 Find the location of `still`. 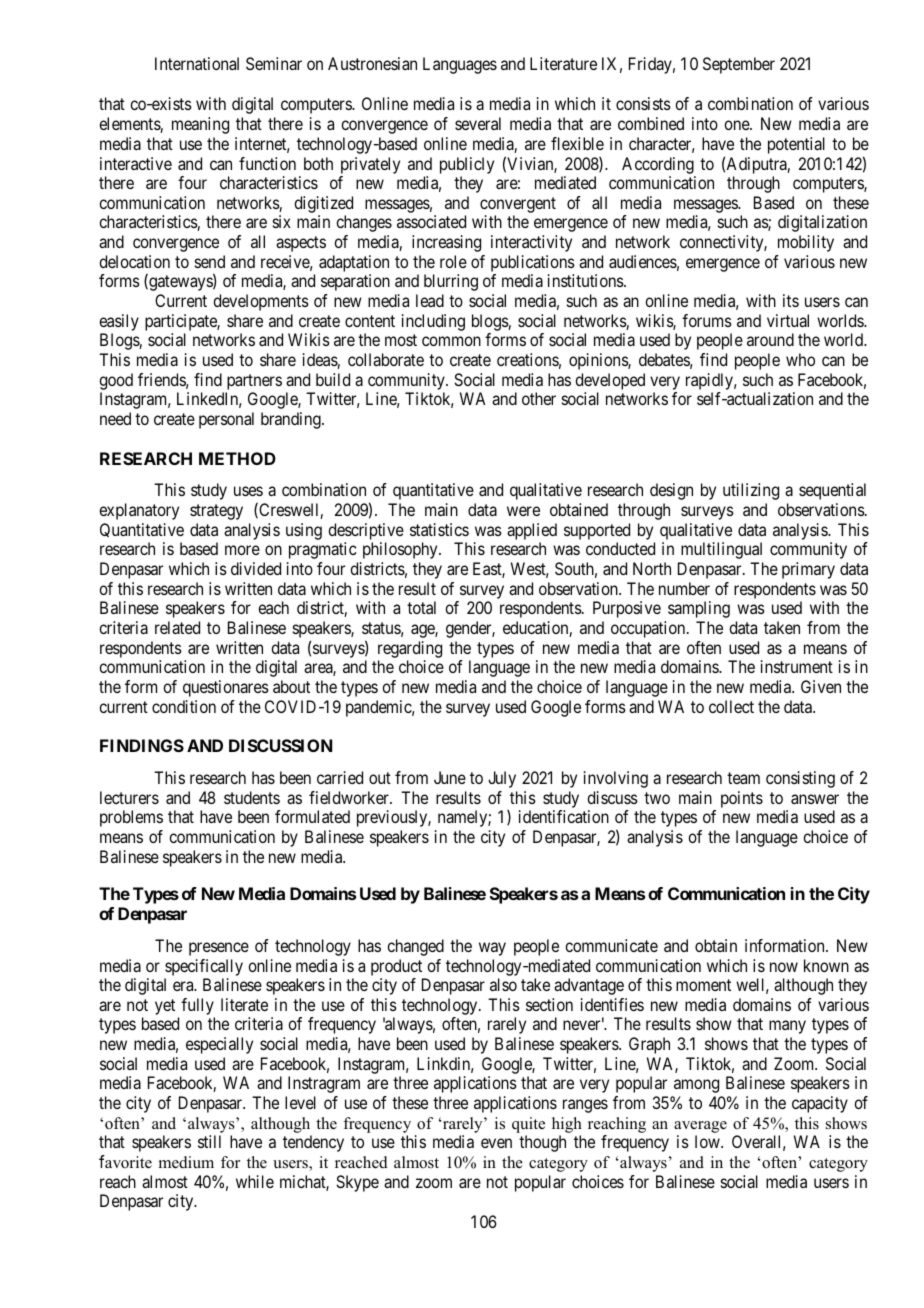

still is located at coordinates (209, 1141).
